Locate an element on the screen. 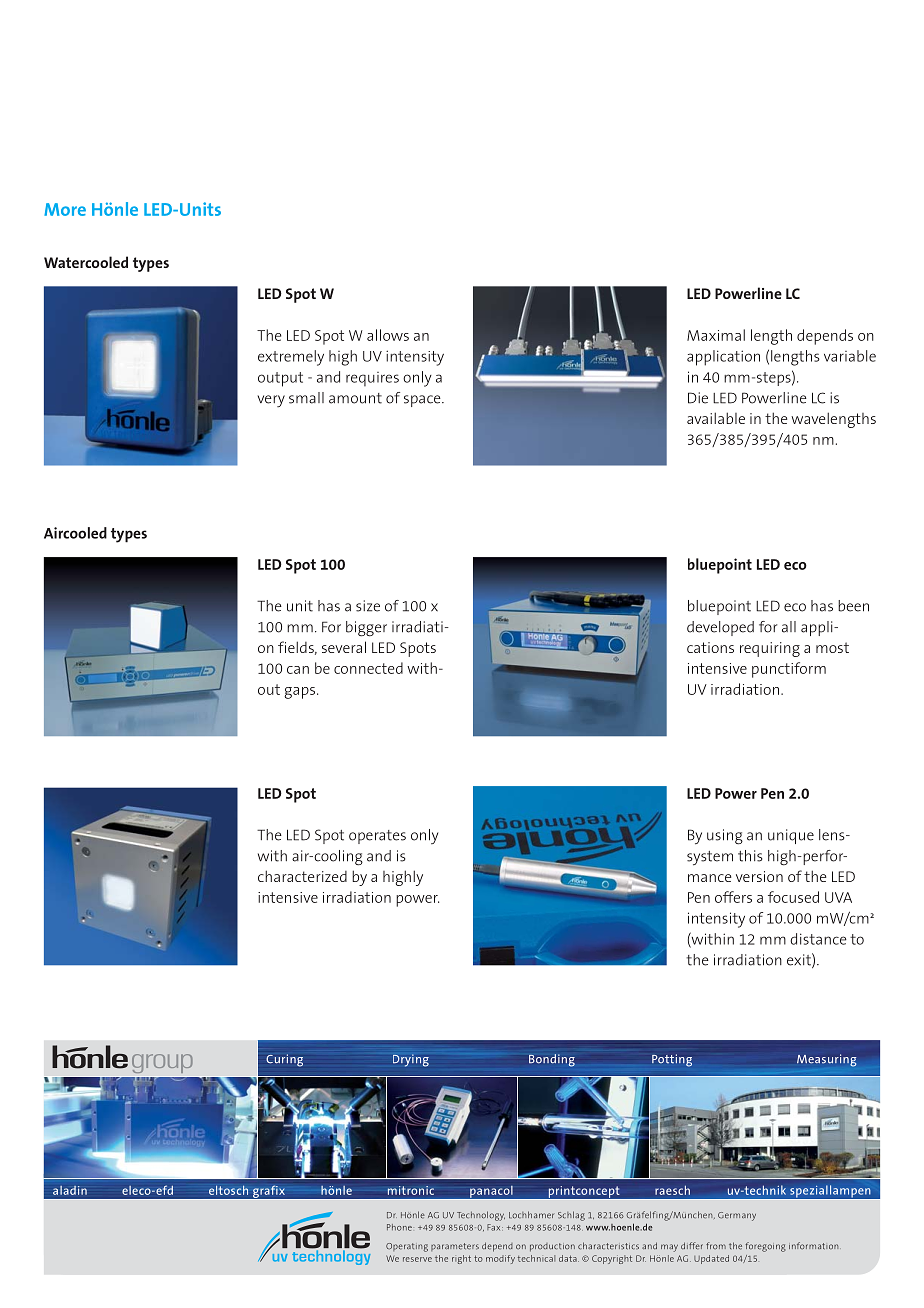  Maximal is located at coordinates (716, 335).
